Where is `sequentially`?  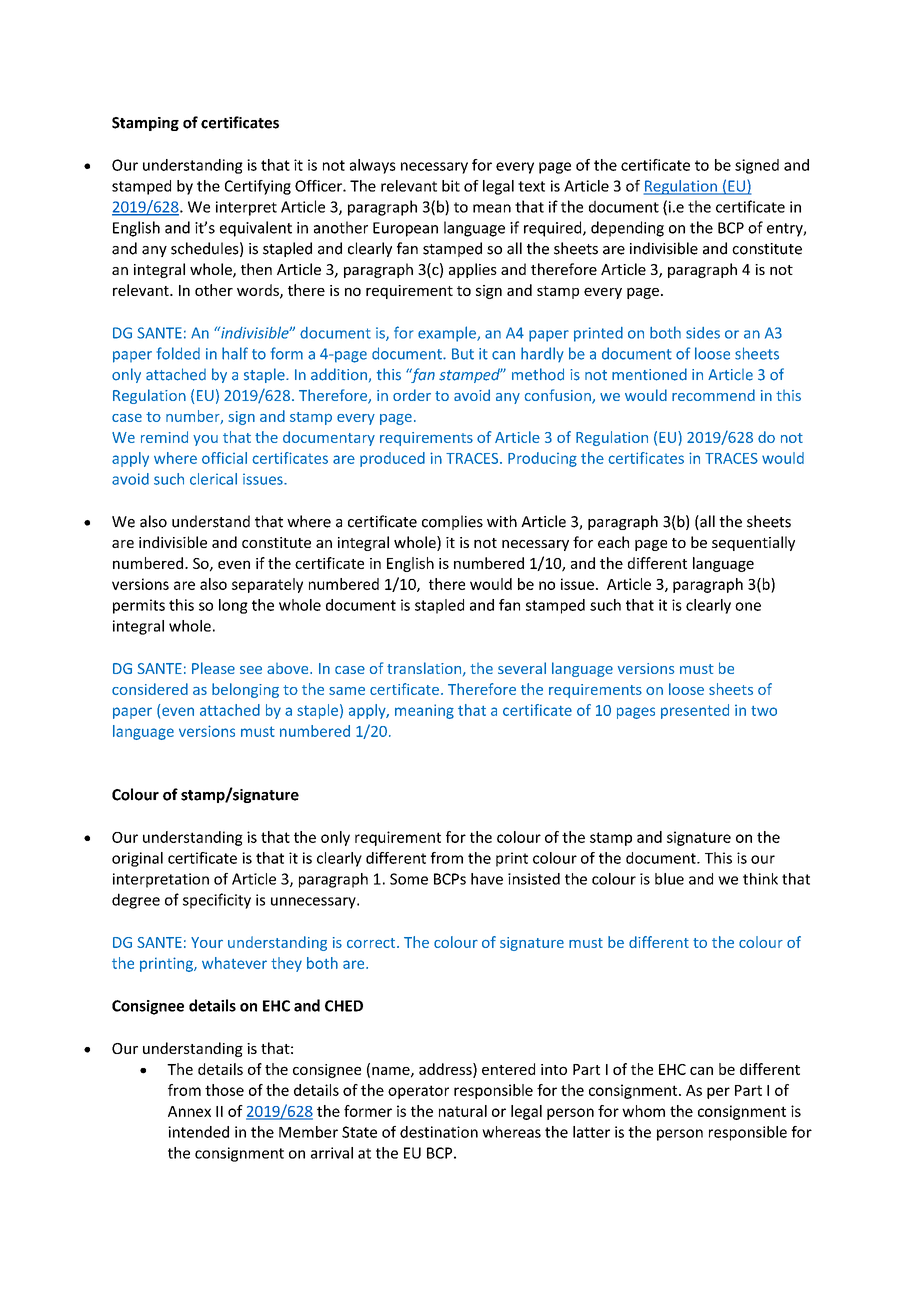 sequentially is located at coordinates (753, 543).
